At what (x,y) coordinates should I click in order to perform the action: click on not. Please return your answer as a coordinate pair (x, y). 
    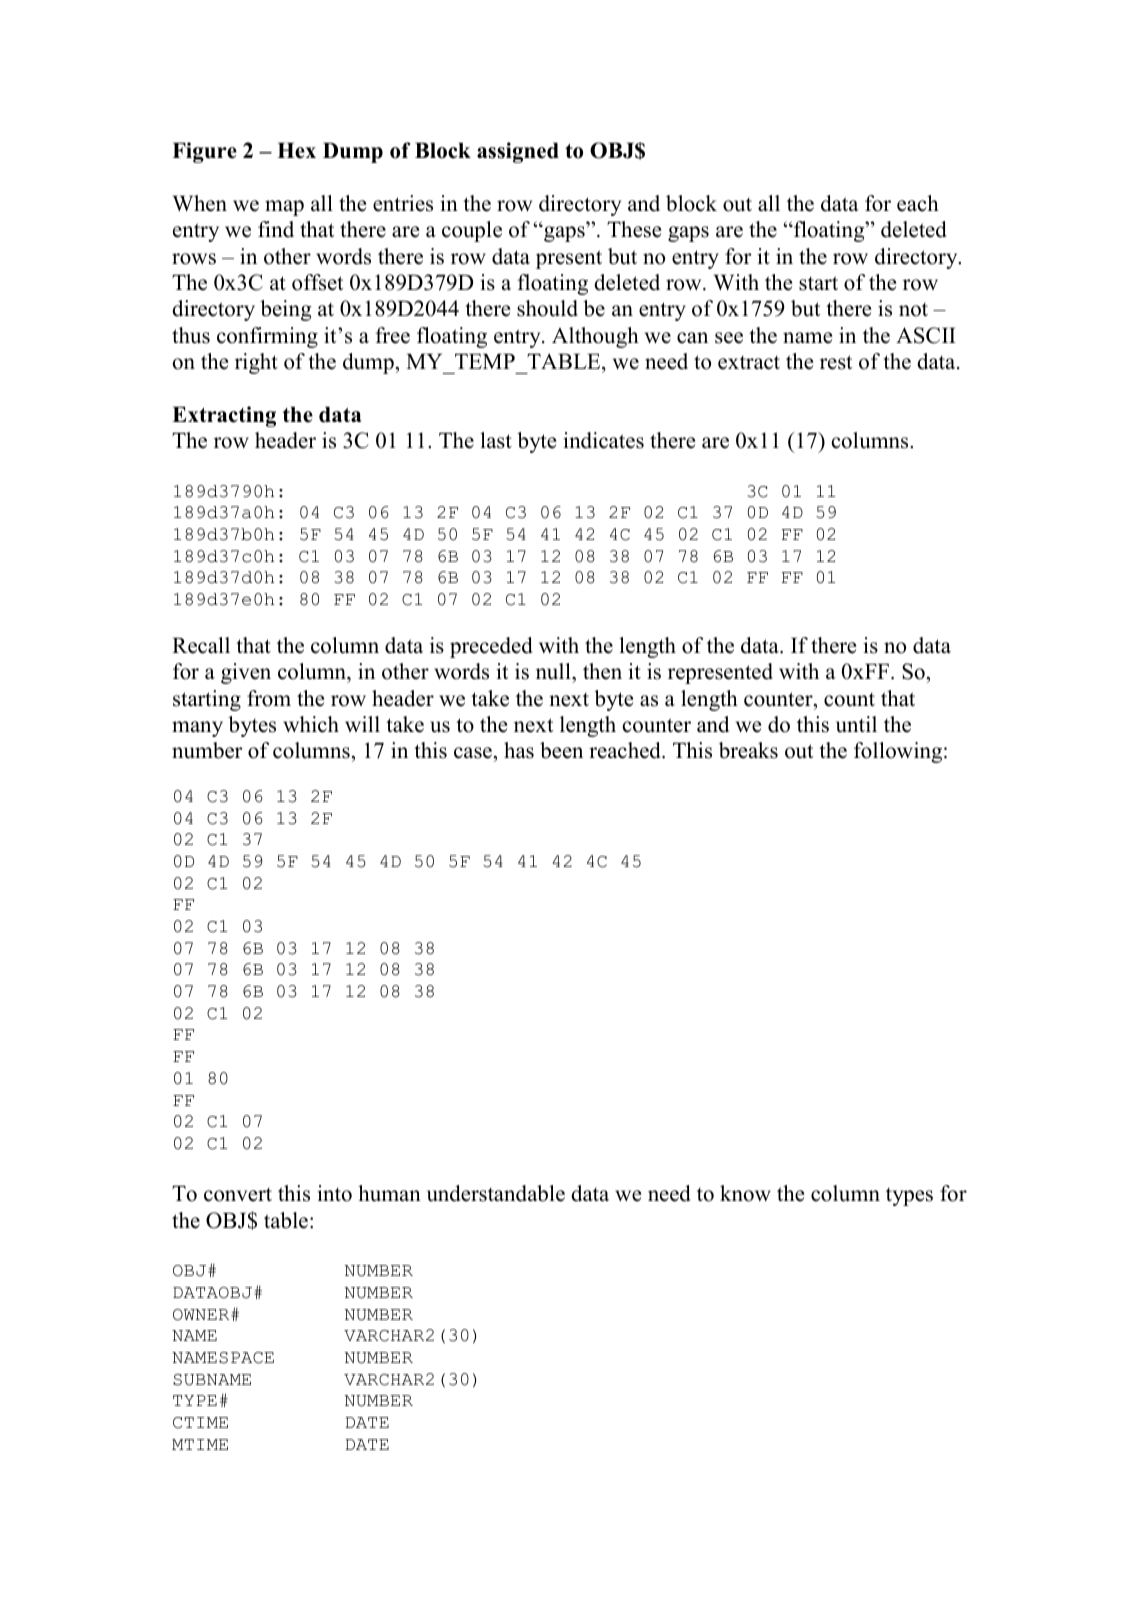
    Looking at the image, I should click on (913, 310).
